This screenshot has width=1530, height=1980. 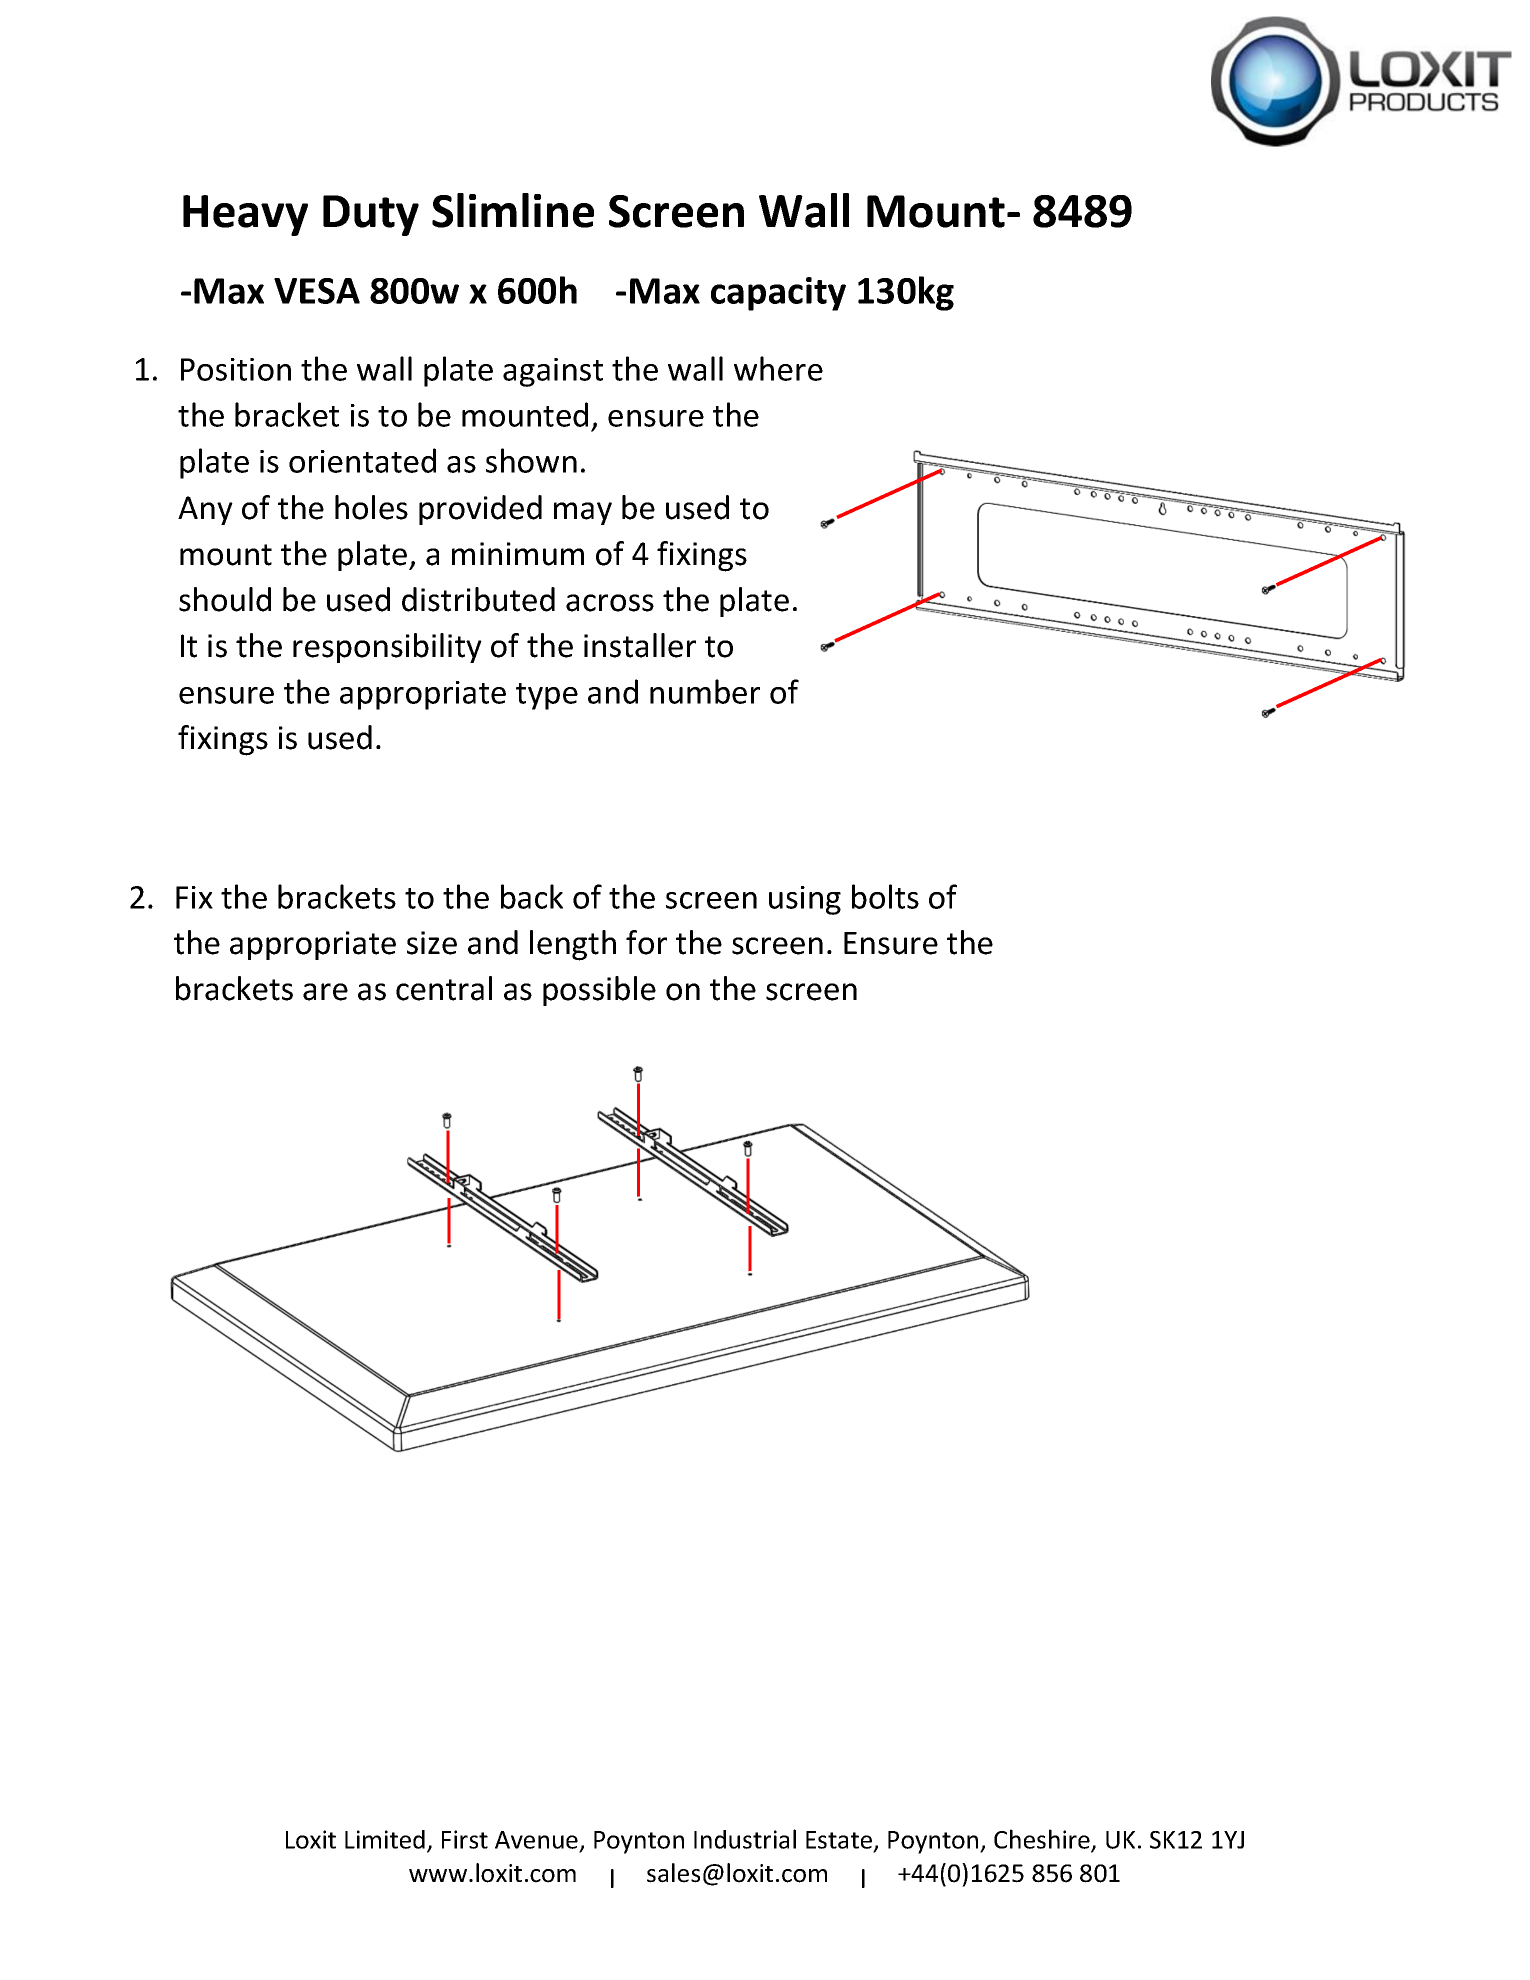 I want to click on Avenue, so click(x=537, y=1841).
